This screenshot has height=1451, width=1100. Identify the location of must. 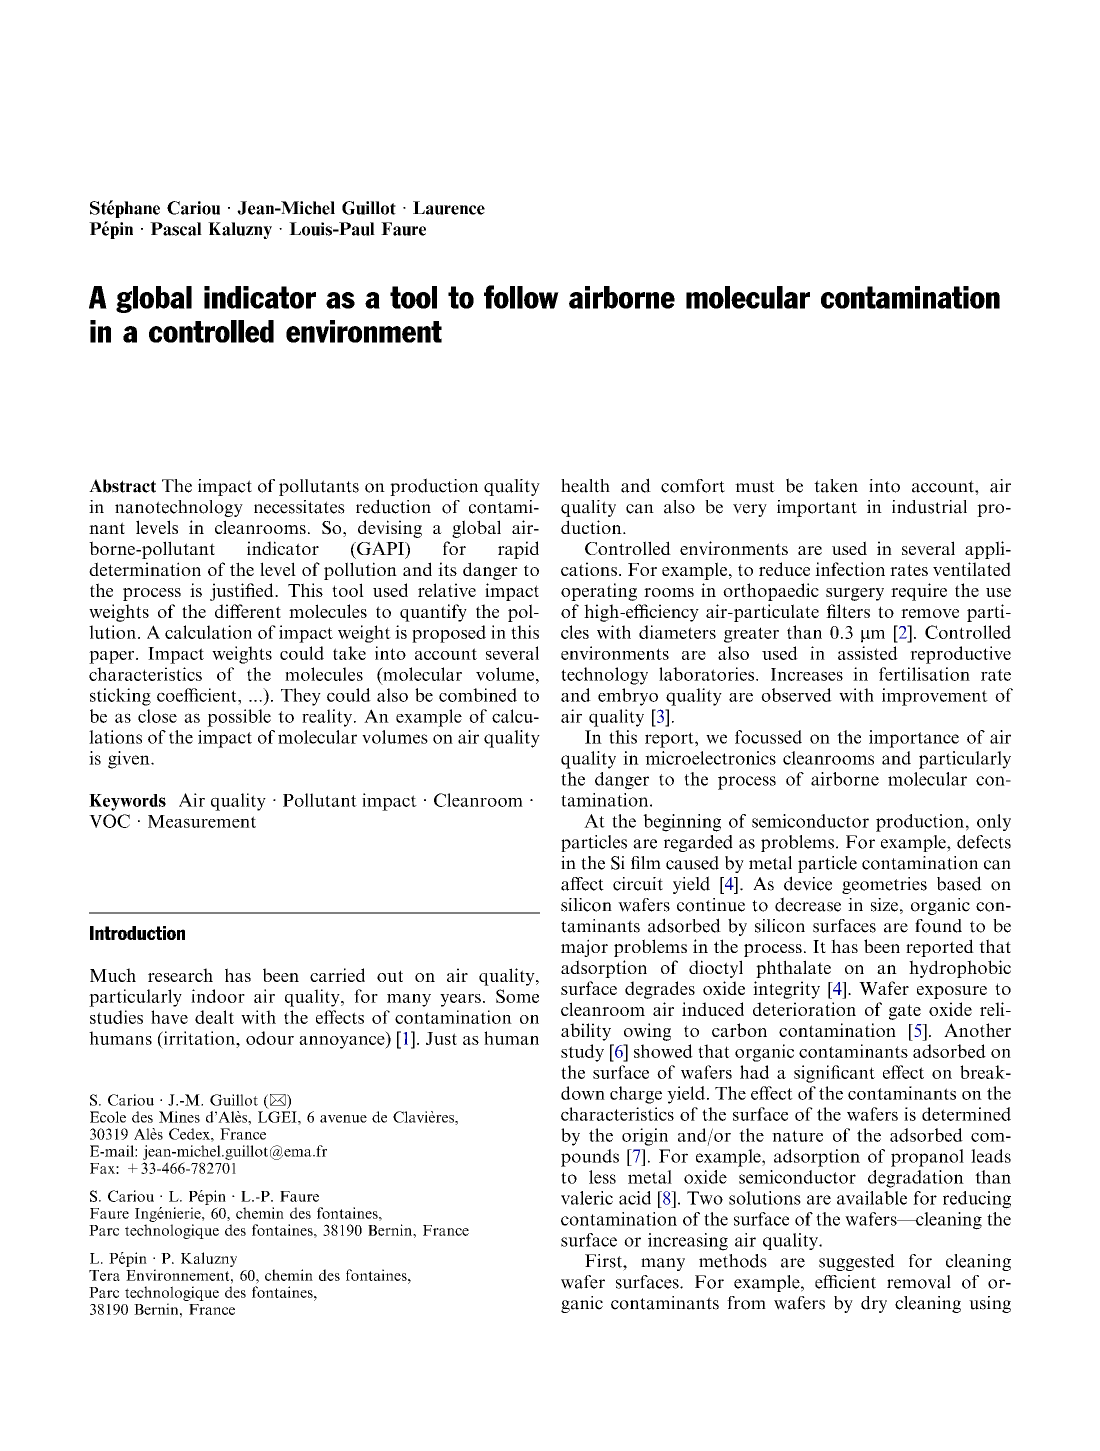
(755, 486).
